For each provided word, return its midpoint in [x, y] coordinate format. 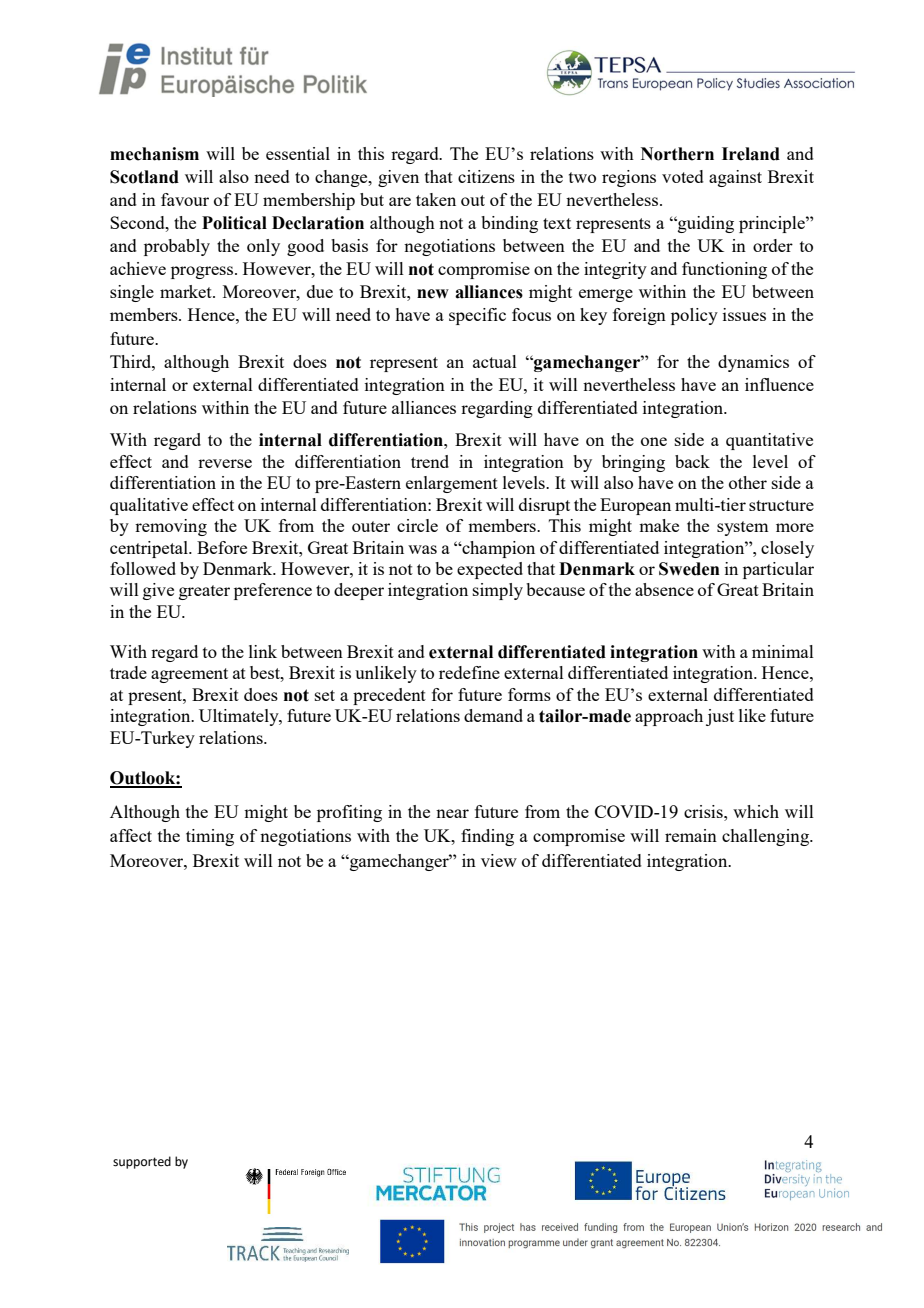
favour [185, 199]
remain [691, 835]
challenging [766, 837]
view [499, 860]
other [748, 482]
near [452, 813]
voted [683, 176]
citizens [486, 176]
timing [210, 837]
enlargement [452, 484]
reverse [225, 463]
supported [142, 1162]
